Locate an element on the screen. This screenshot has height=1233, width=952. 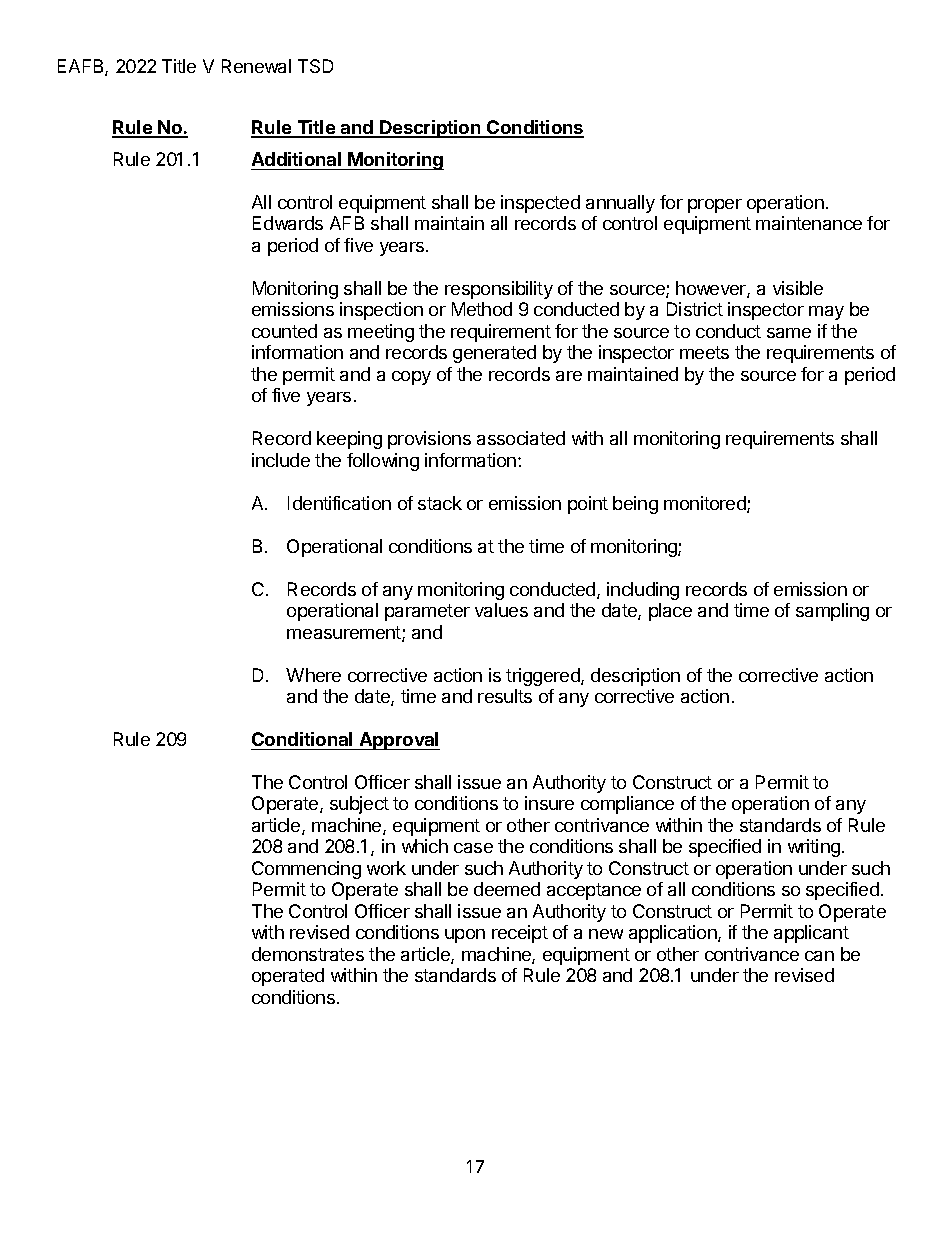
monitored is located at coordinates (706, 504).
